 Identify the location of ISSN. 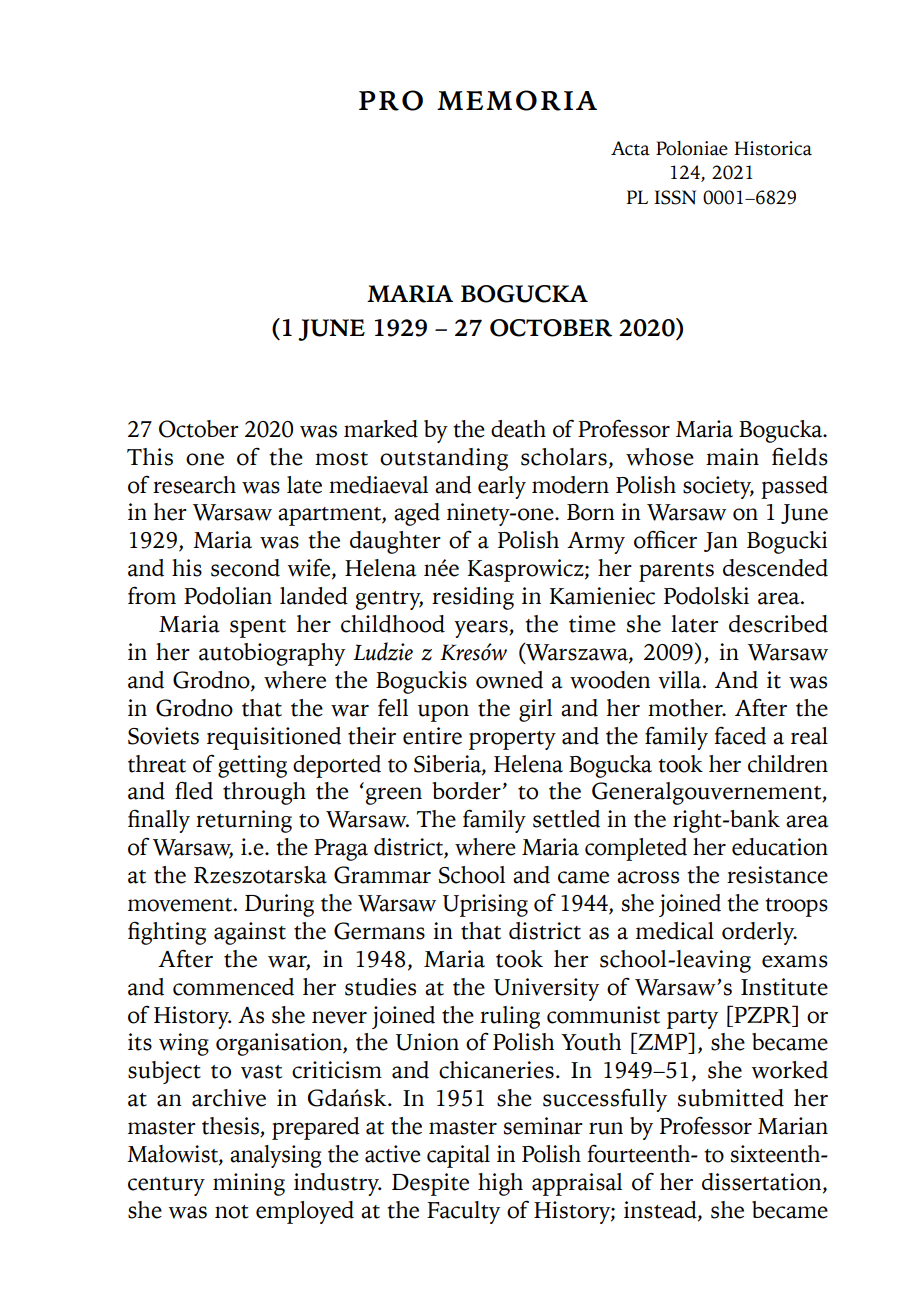
(675, 197).
